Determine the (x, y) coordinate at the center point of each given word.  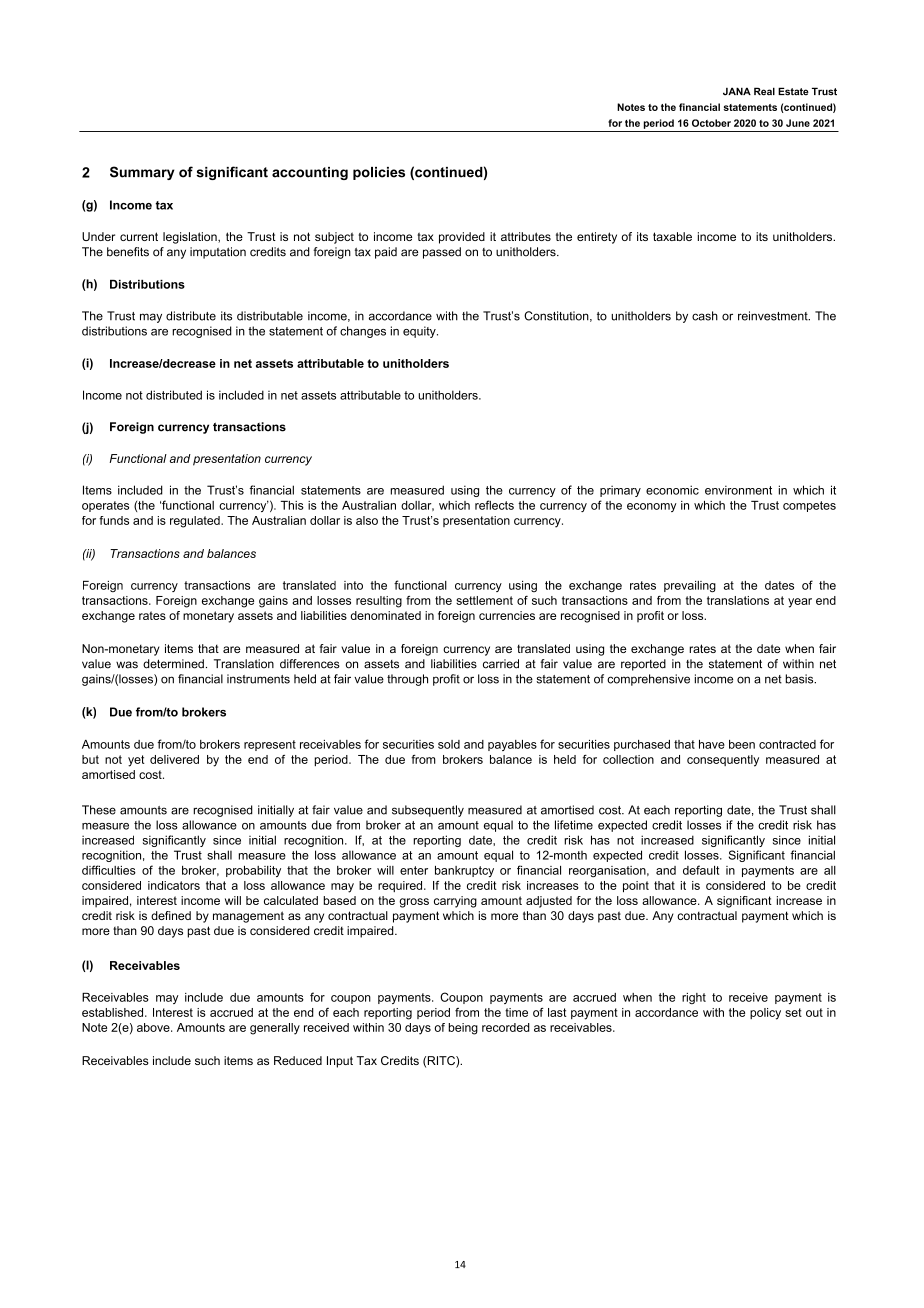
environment (738, 490)
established (114, 1012)
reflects (494, 505)
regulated (196, 522)
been (742, 744)
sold (449, 744)
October (711, 123)
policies (379, 173)
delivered (174, 759)
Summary (142, 173)
